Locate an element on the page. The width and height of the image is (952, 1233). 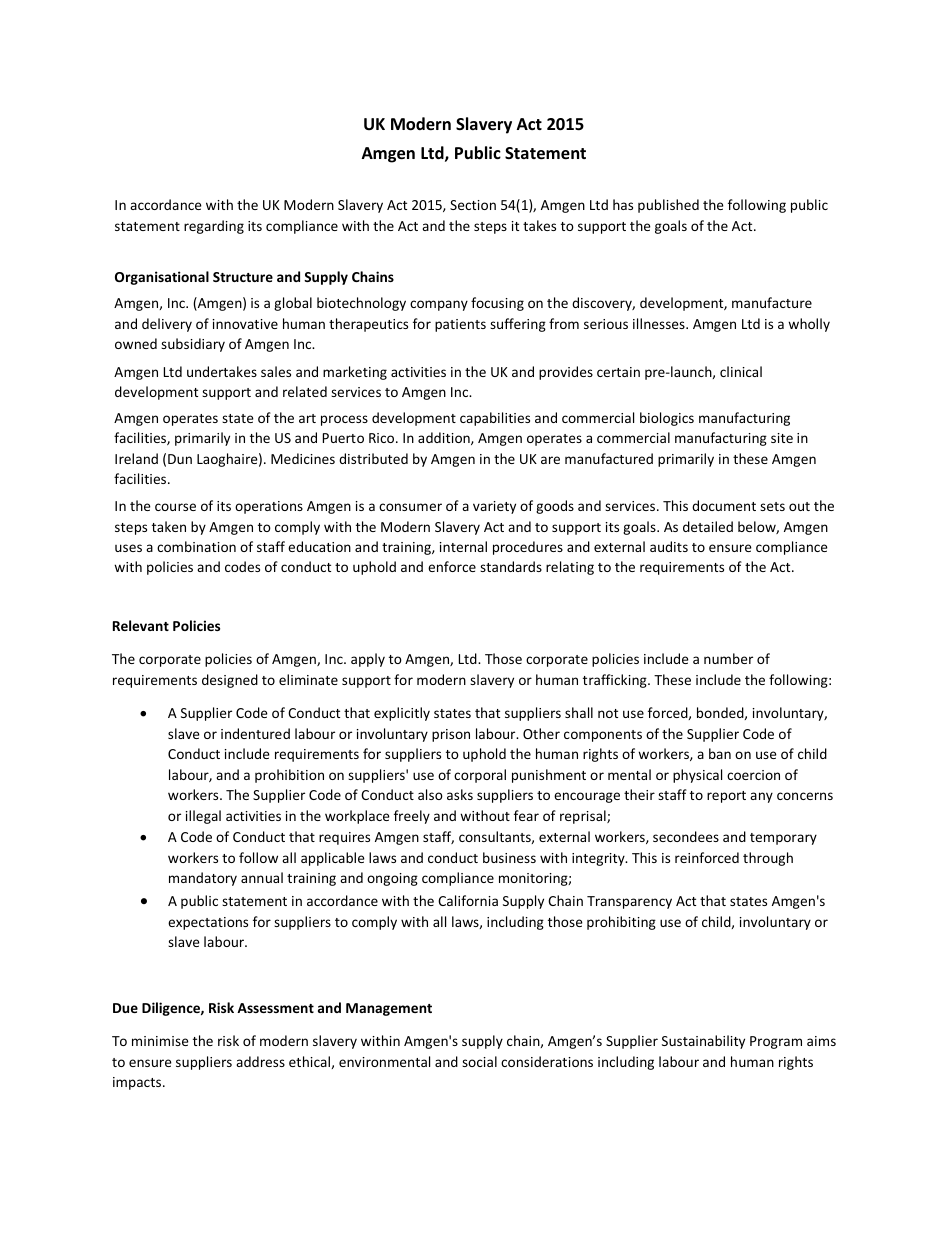
Sustainability is located at coordinates (703, 1042).
